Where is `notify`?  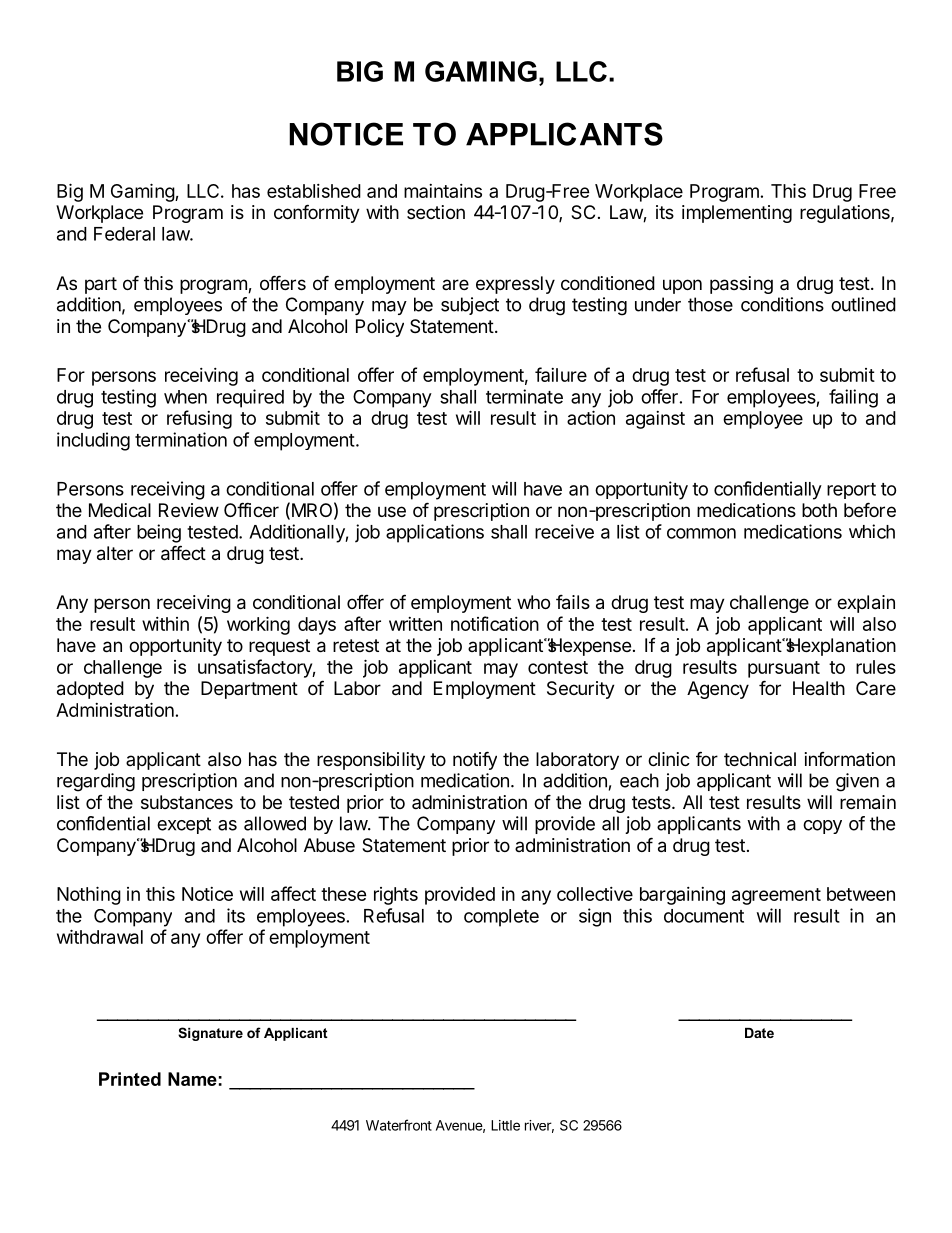
notify is located at coordinates (475, 760).
